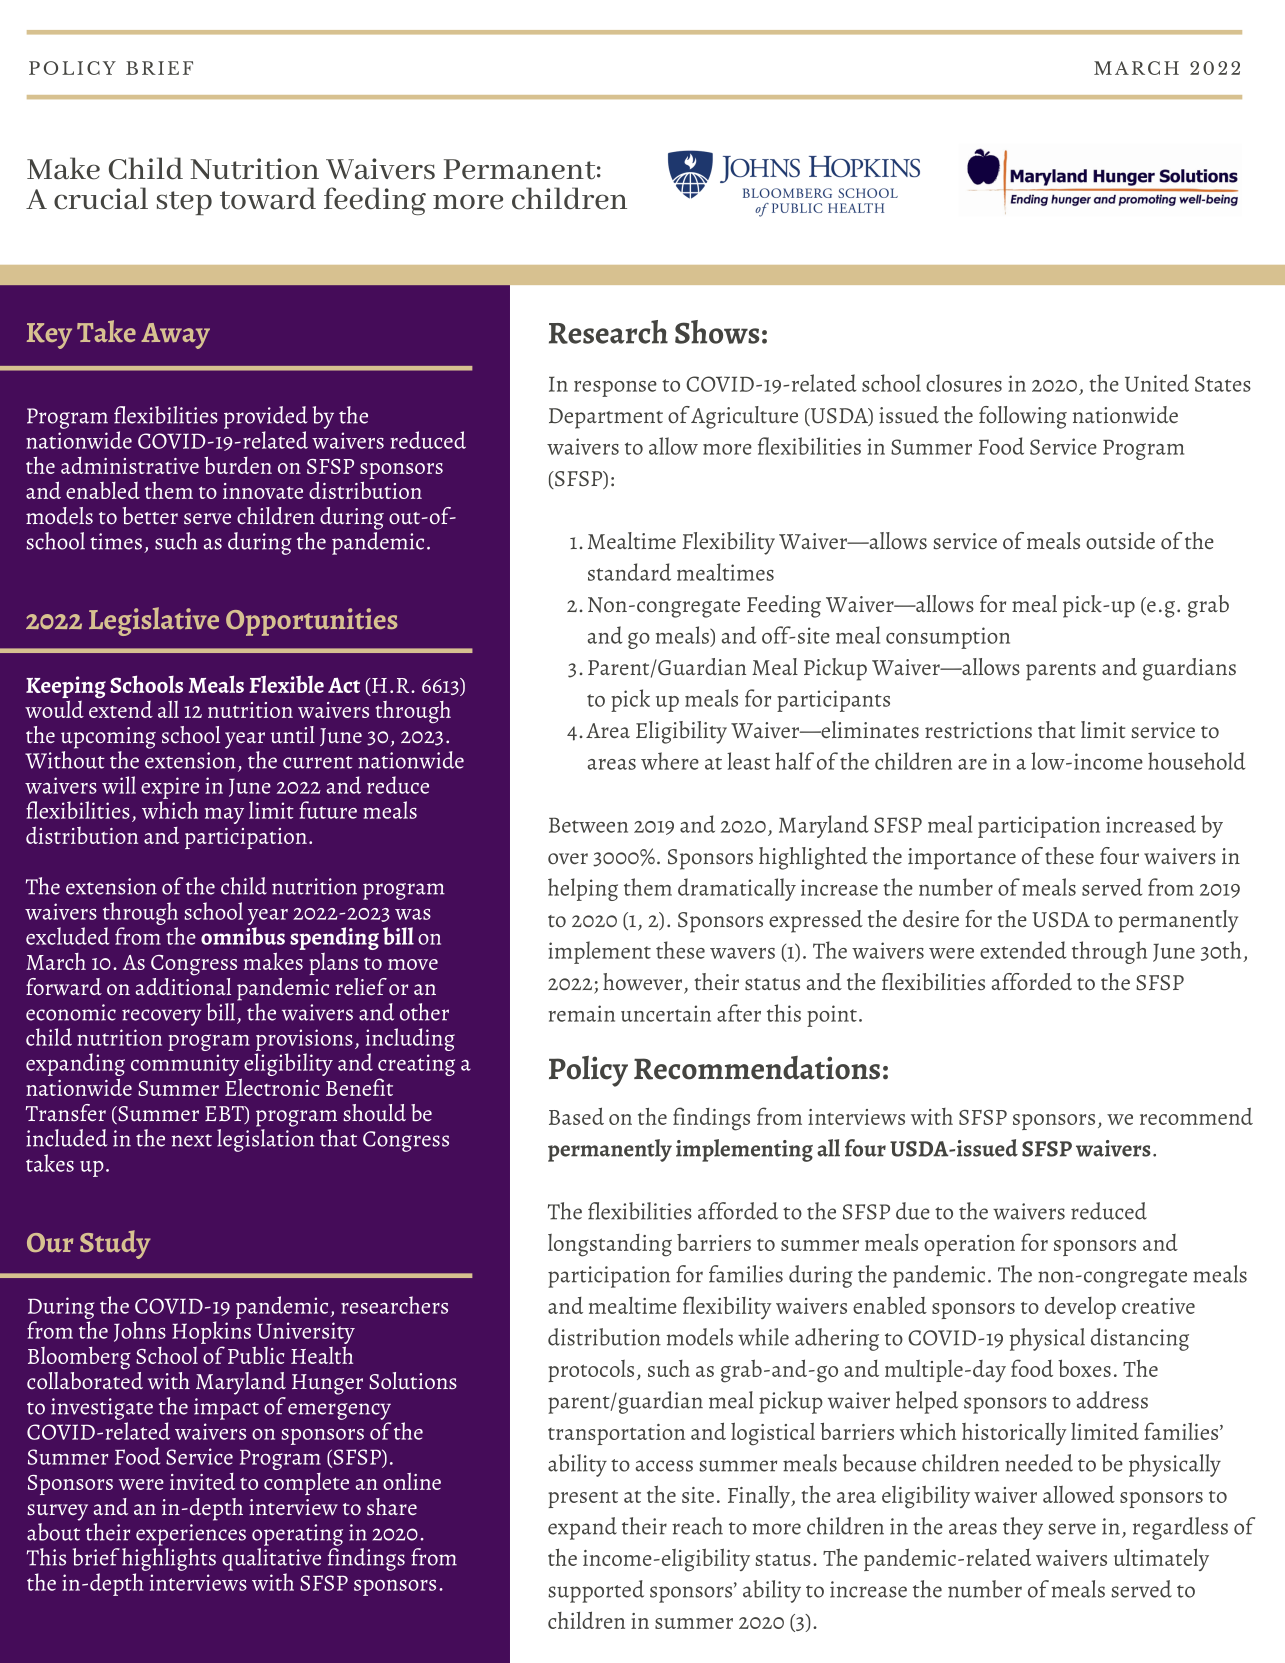 This document has height=1663, width=1285. I want to click on Study, so click(115, 1244).
